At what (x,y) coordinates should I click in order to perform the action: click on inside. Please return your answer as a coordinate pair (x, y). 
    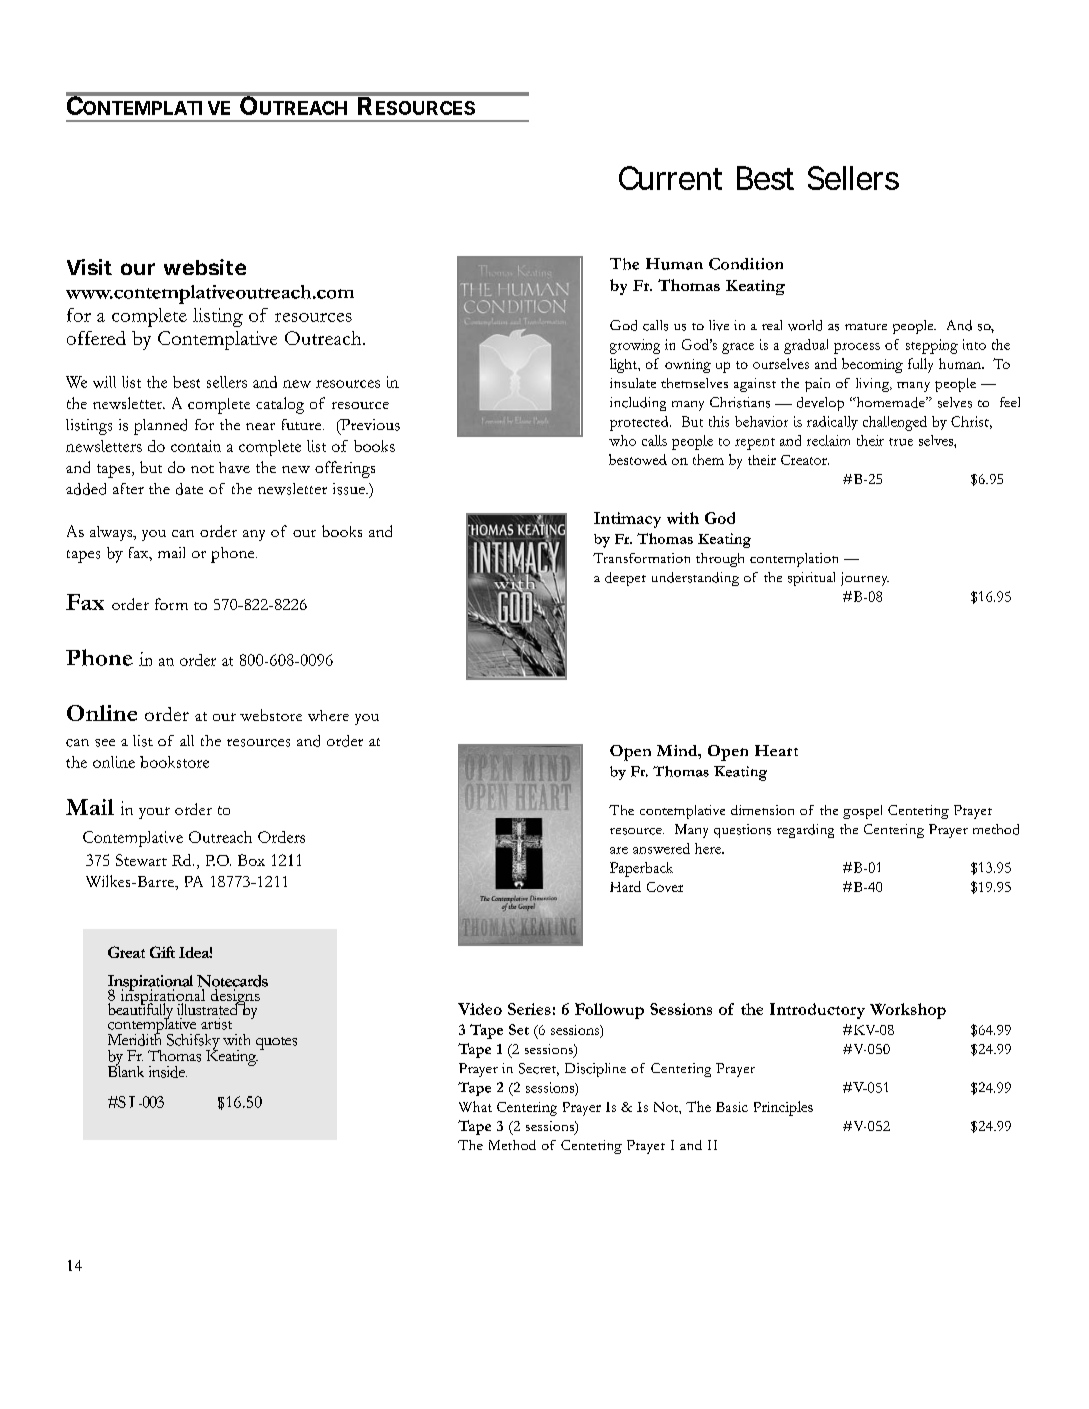
    Looking at the image, I should click on (168, 1072).
